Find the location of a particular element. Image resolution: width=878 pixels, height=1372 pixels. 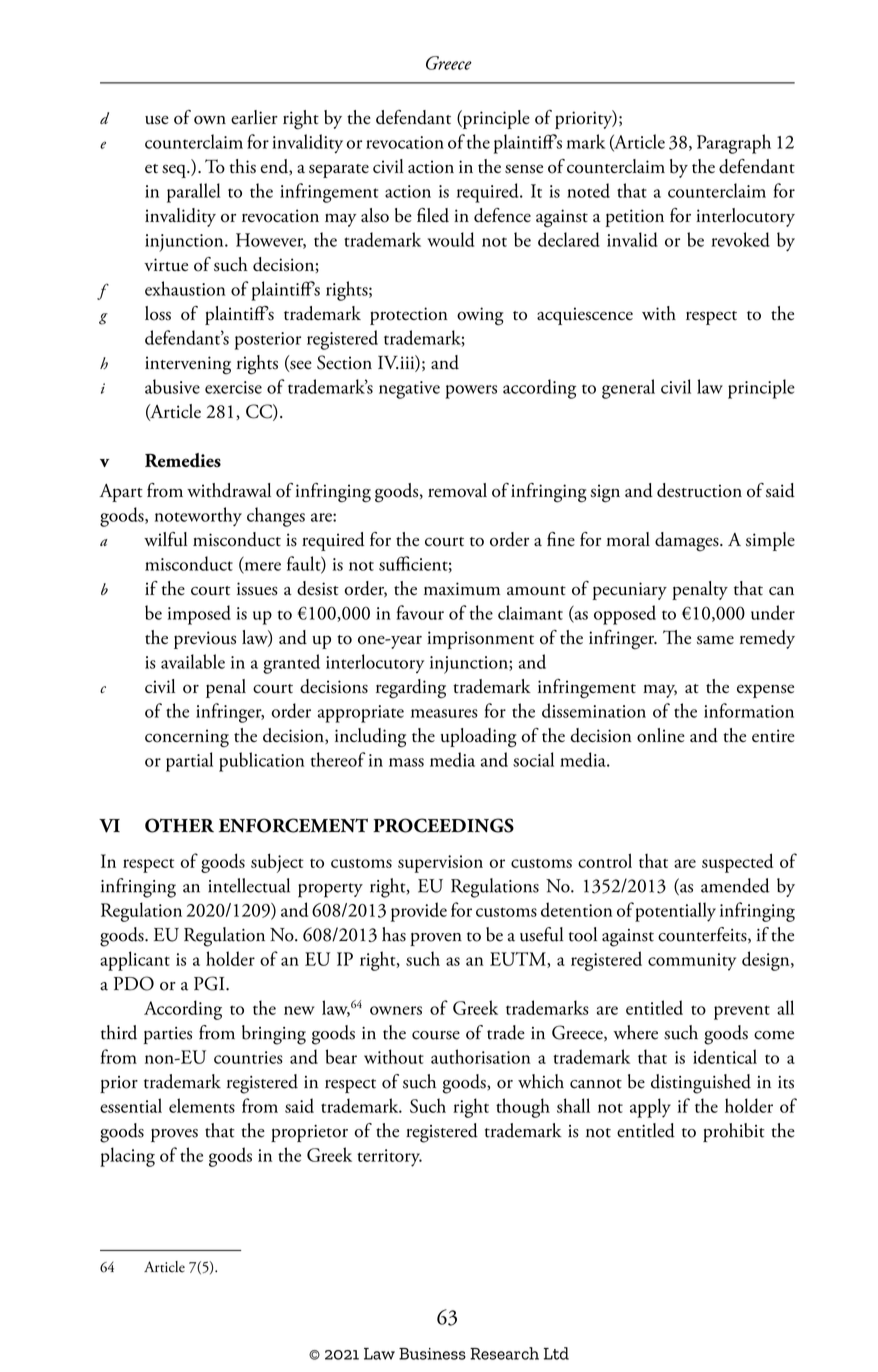

seq is located at coordinates (175, 171).
